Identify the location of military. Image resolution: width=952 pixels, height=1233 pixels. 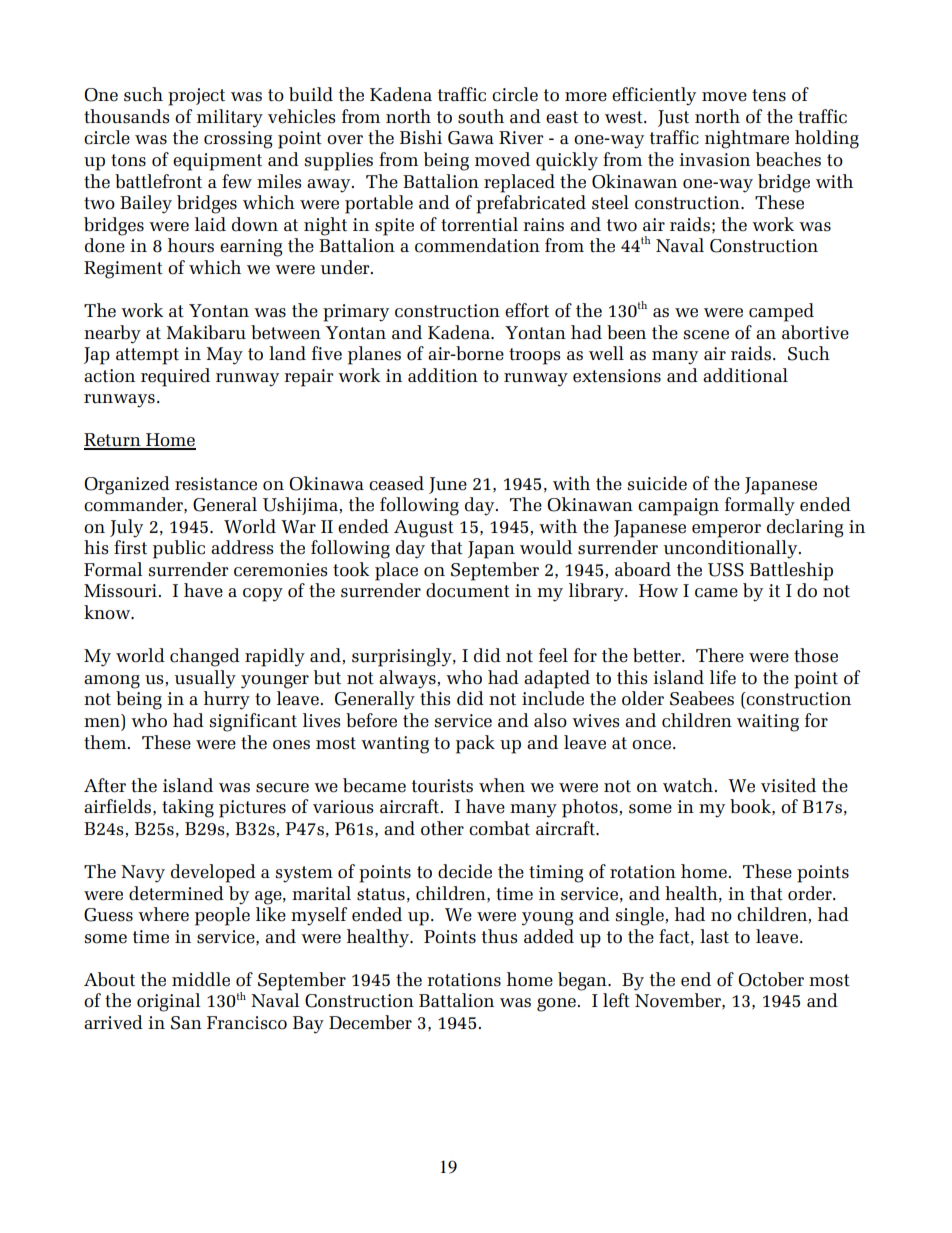
(230, 118).
